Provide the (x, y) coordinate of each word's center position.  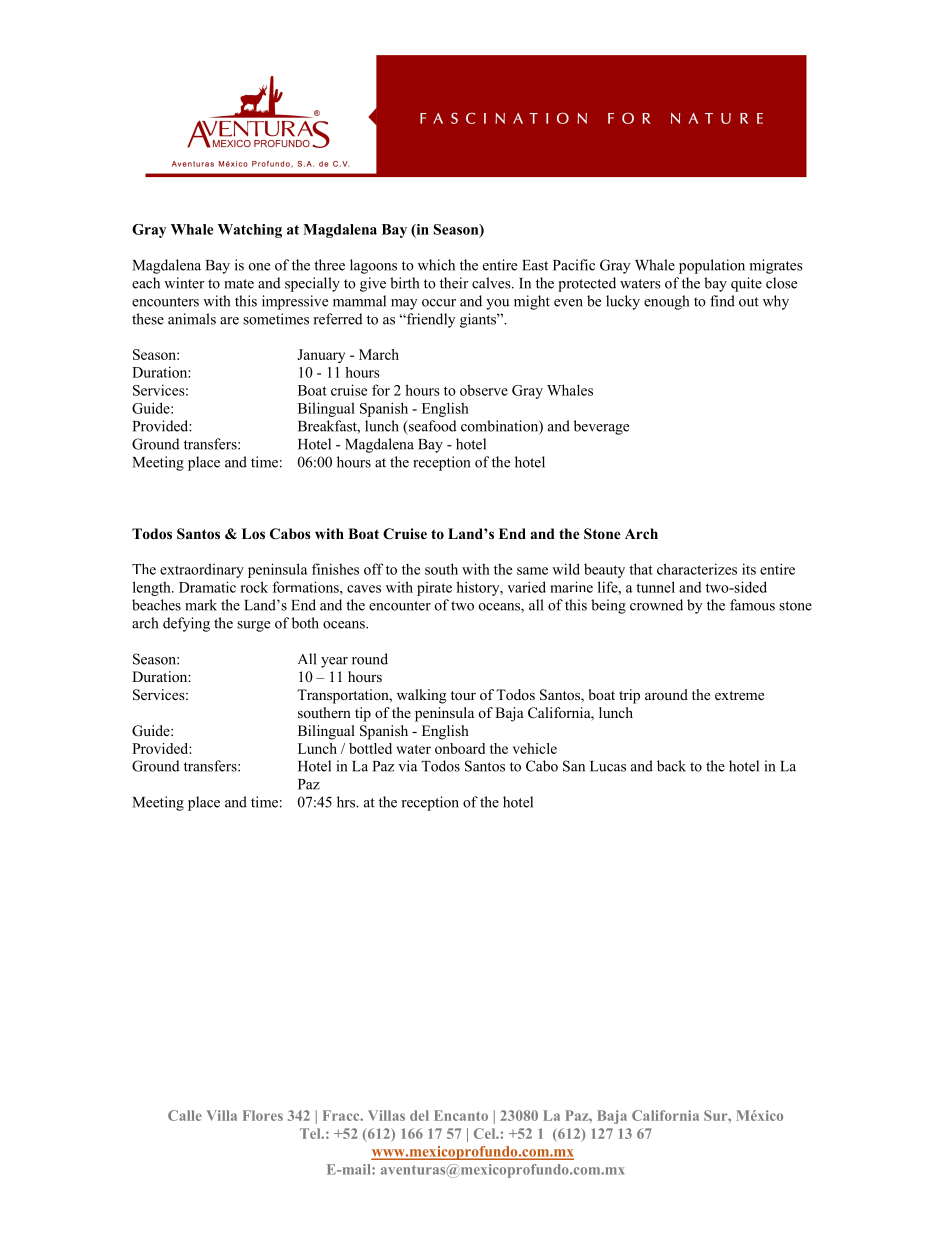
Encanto (461, 1115)
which (436, 265)
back (671, 766)
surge (253, 626)
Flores (263, 1115)
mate (239, 284)
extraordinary (202, 570)
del (419, 1115)
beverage (601, 427)
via (407, 766)
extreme (739, 695)
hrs (347, 802)
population (712, 266)
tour (463, 695)
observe (484, 390)
